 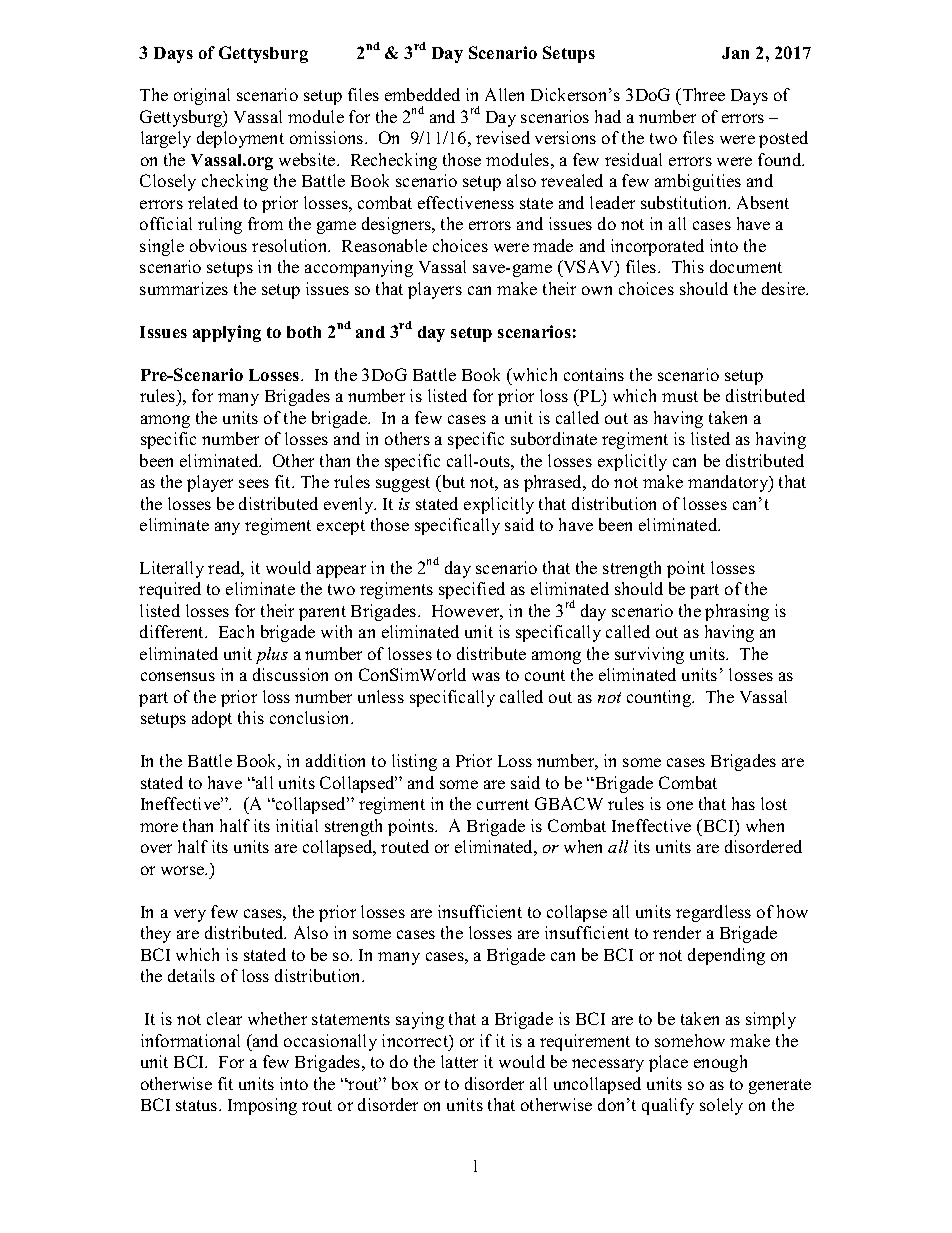 What do you see at coordinates (172, 569) in the image?
I see `Literally` at bounding box center [172, 569].
